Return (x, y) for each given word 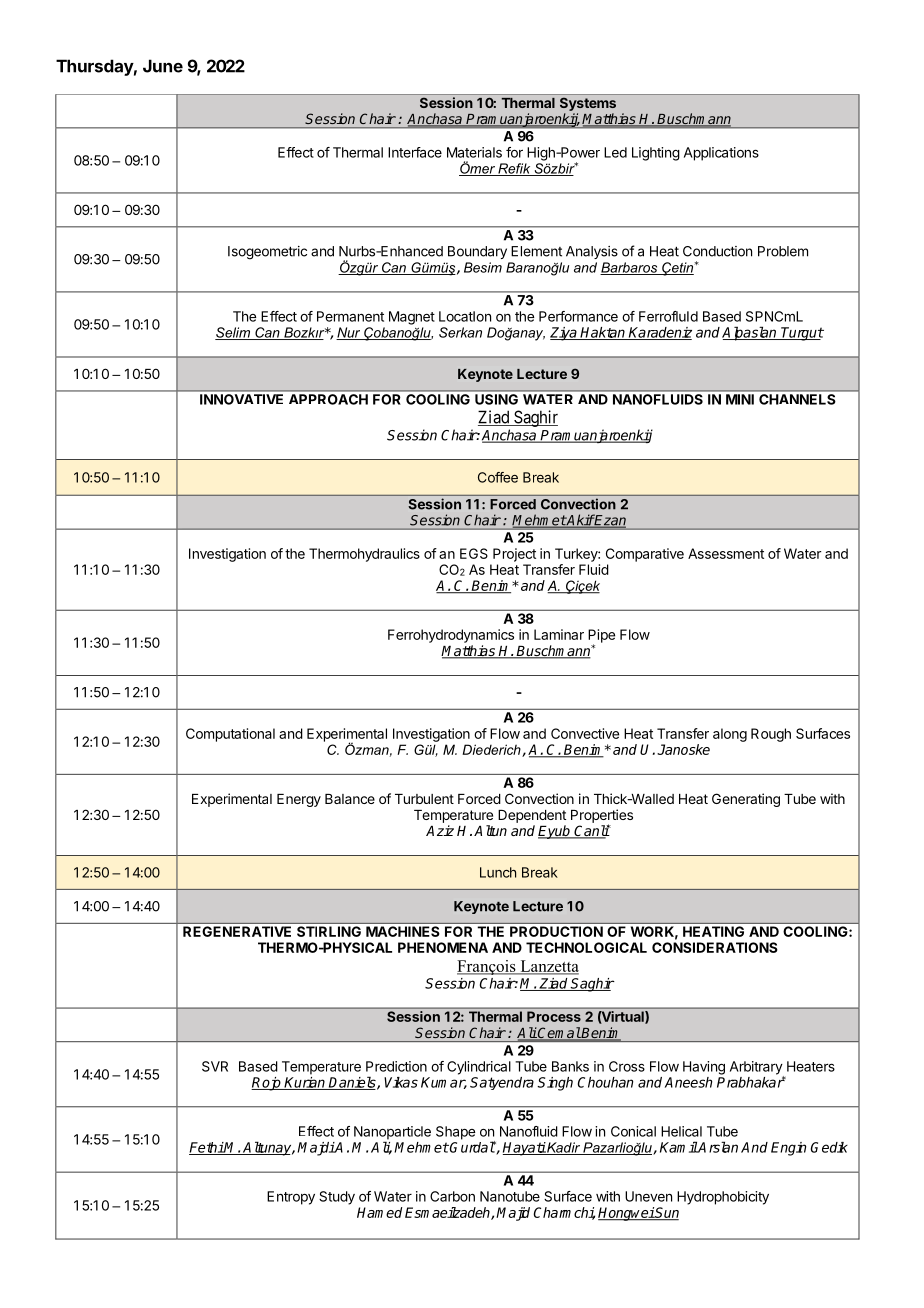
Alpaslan (750, 333)
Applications (721, 154)
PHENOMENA (443, 947)
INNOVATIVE (241, 399)
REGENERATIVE (237, 931)
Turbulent (424, 799)
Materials (474, 152)
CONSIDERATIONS (715, 947)
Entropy (291, 1198)
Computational (230, 735)
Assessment (726, 553)
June (163, 66)
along (730, 735)
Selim (234, 333)
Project (514, 555)
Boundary (477, 252)
